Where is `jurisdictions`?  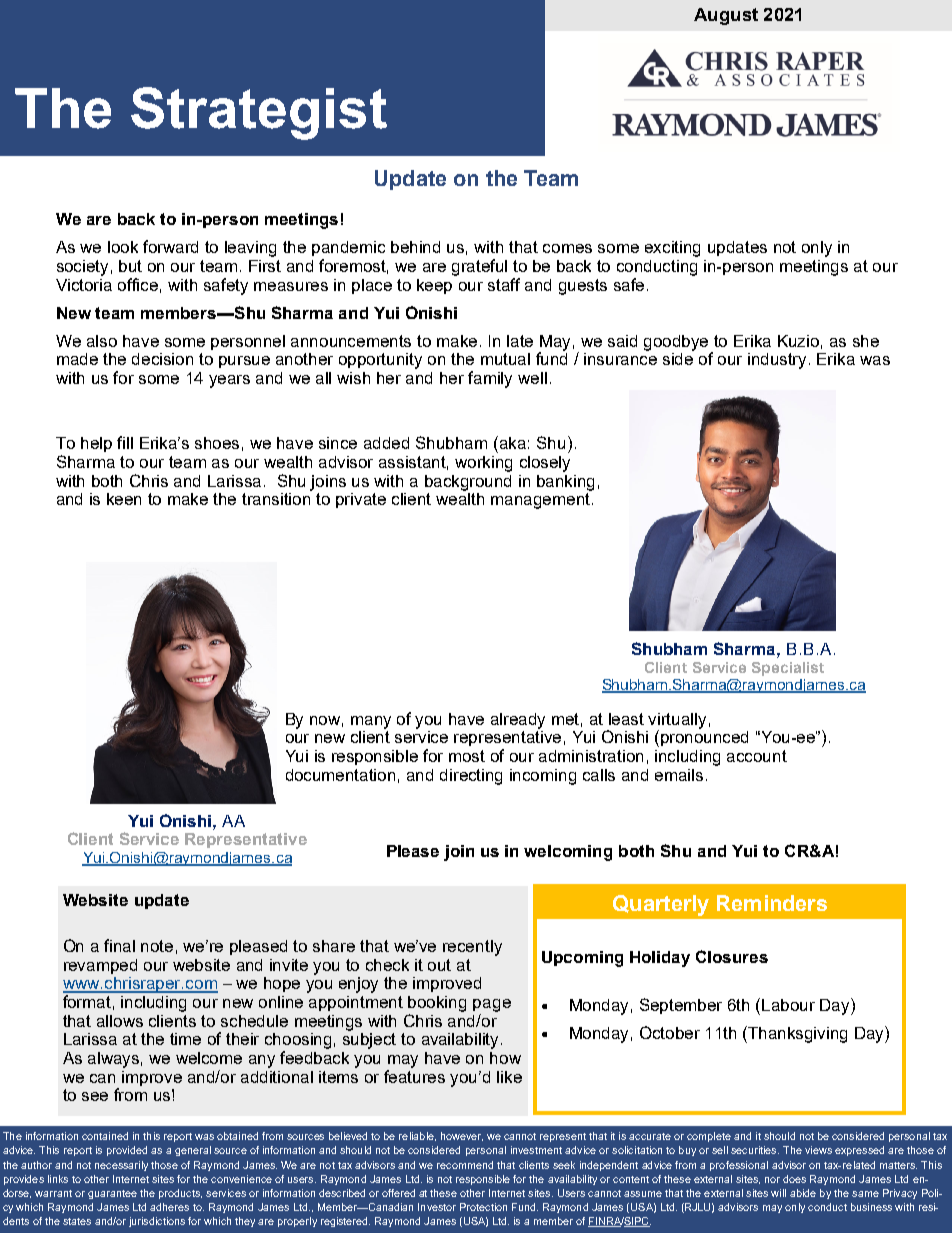 jurisdictions is located at coordinates (157, 1222).
